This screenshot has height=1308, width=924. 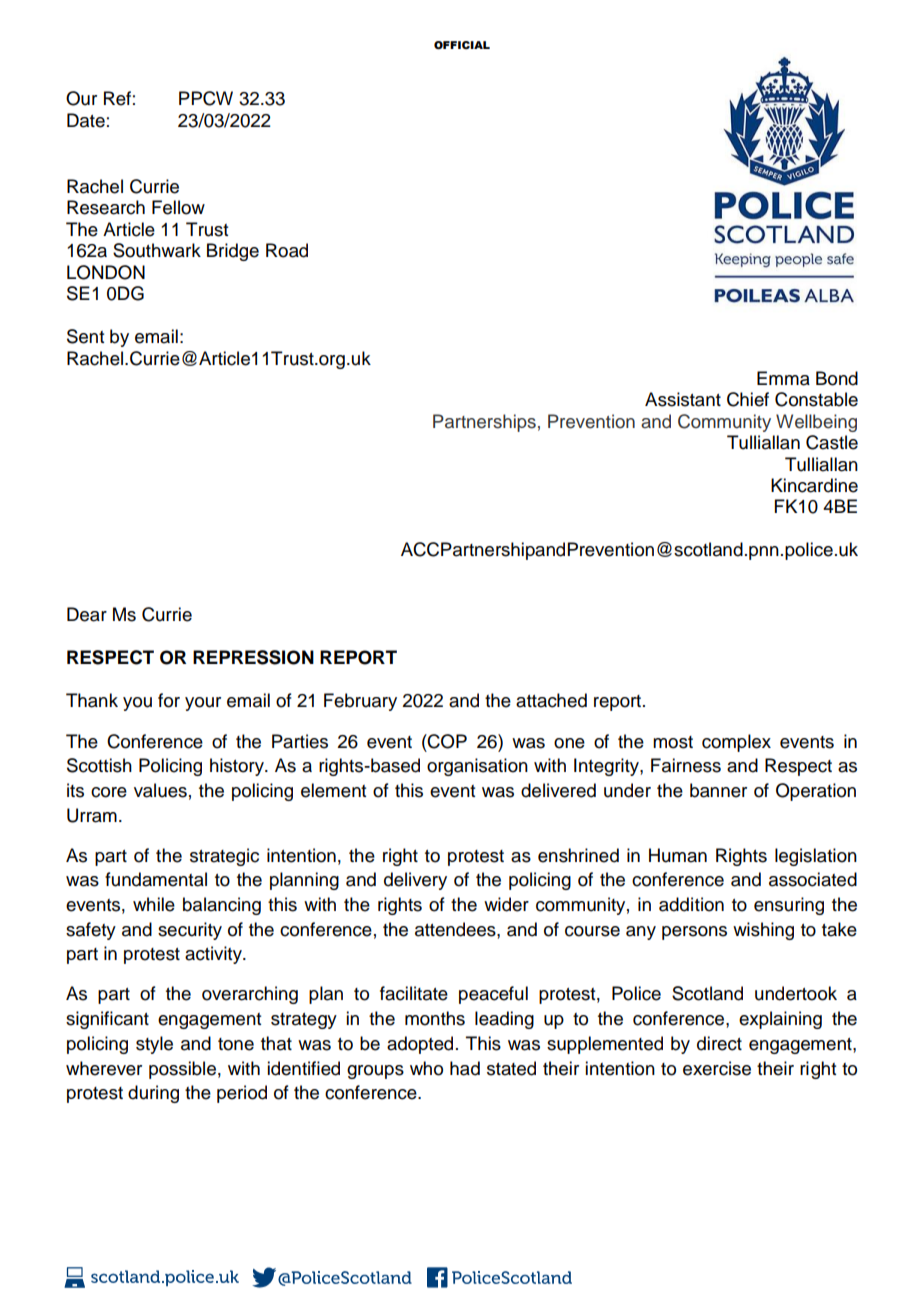 What do you see at coordinates (816, 792) in the screenshot?
I see `Operation` at bounding box center [816, 792].
